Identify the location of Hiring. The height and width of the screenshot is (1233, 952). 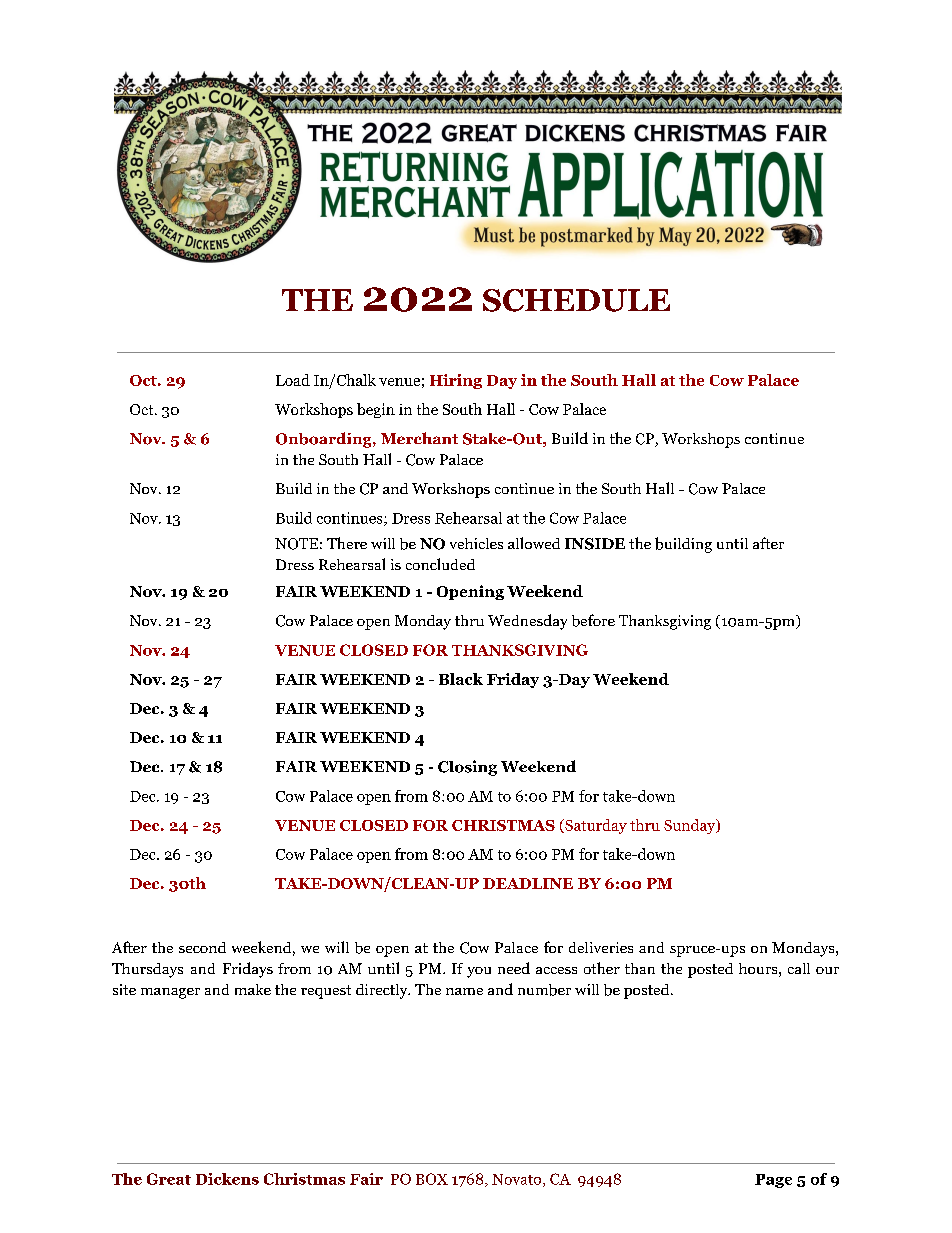
(456, 381).
